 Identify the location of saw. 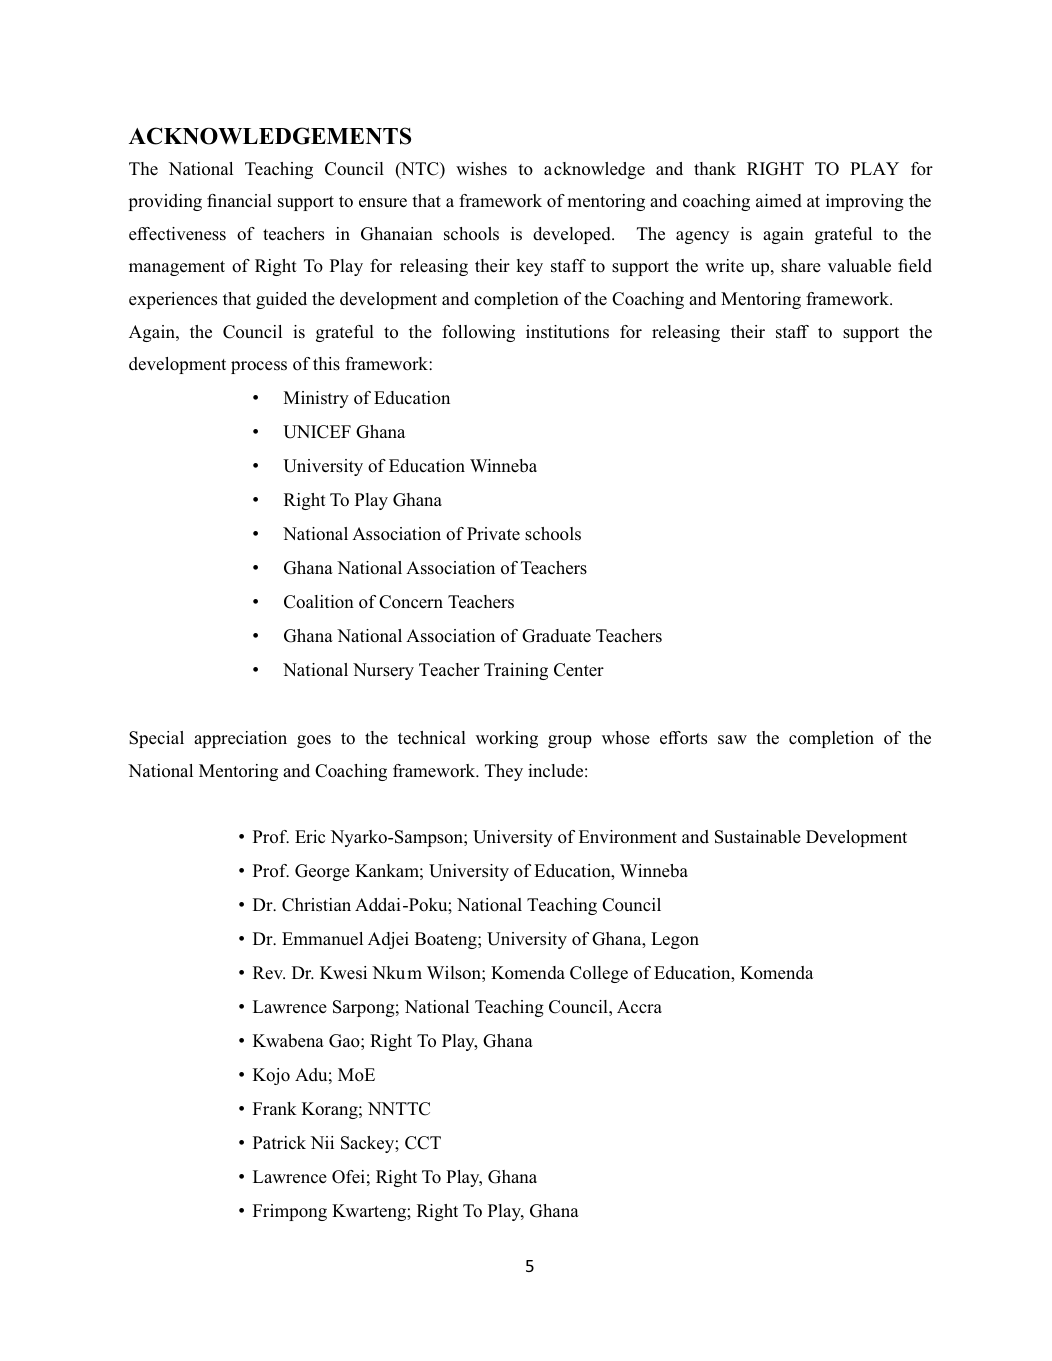
(732, 739).
